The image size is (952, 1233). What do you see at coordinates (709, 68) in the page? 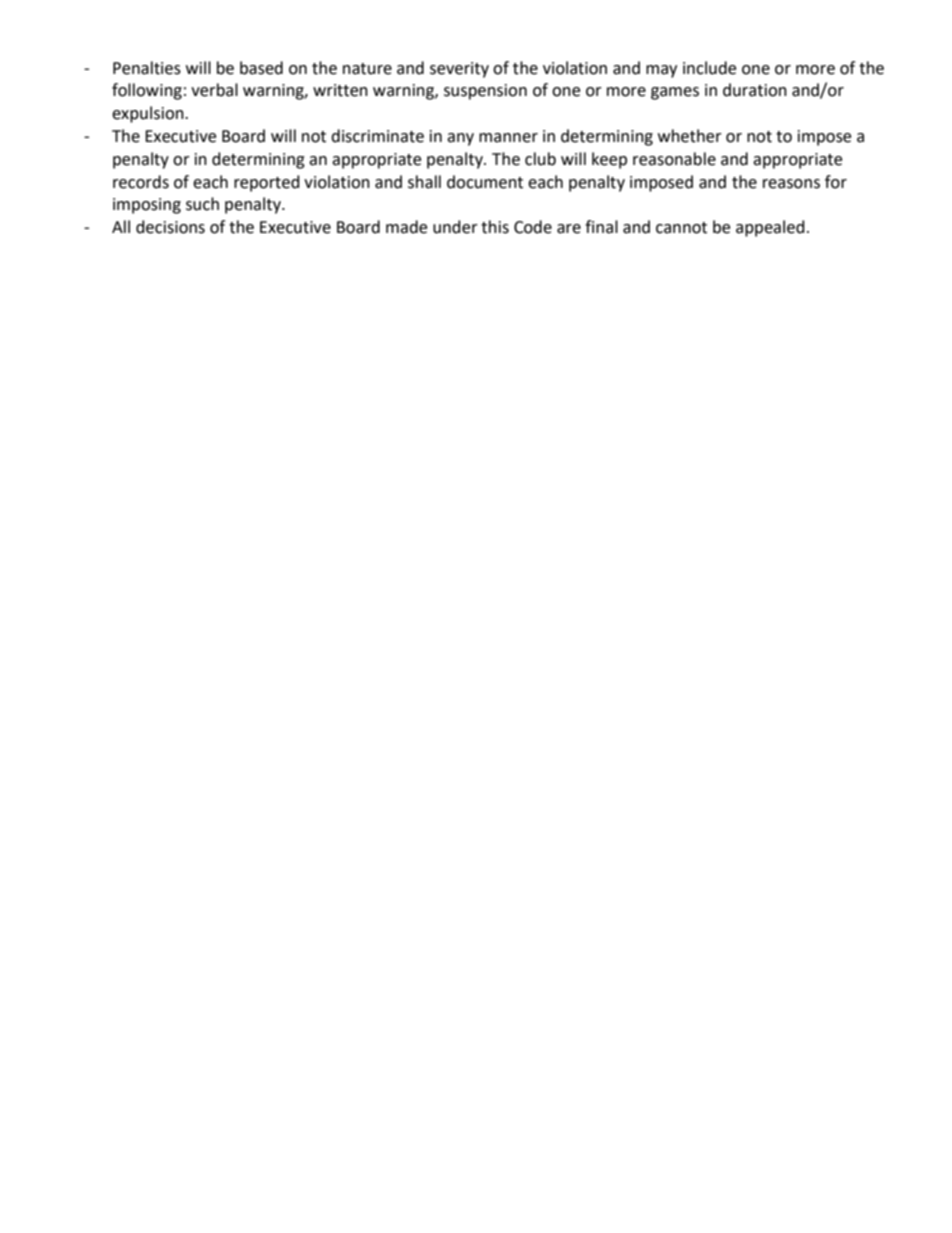
I see `include` at bounding box center [709, 68].
